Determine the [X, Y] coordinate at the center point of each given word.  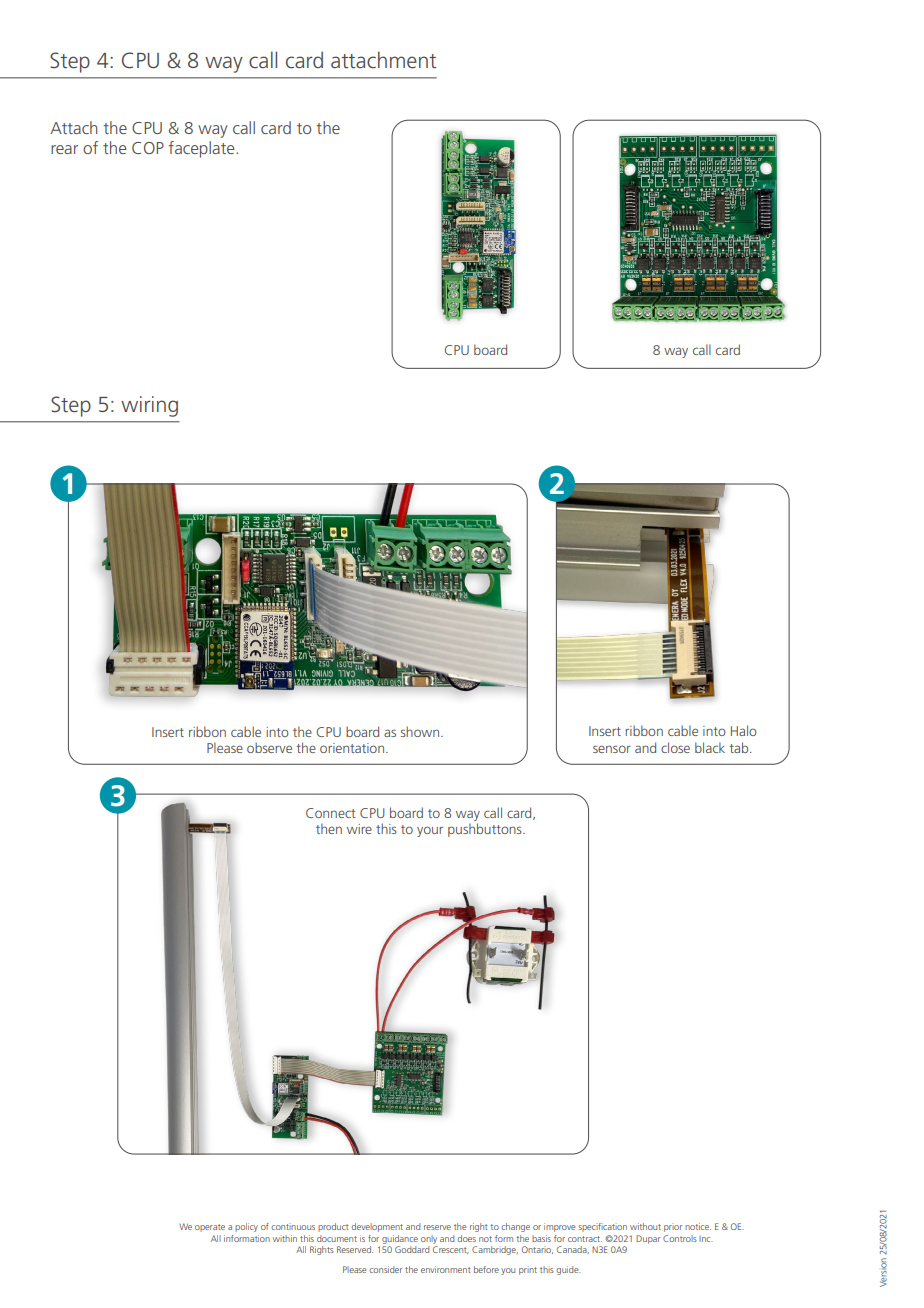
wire [359, 829]
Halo [744, 730]
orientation [353, 748]
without [645, 1226]
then [329, 828]
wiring [149, 406]
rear [64, 149]
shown [421, 731]
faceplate [202, 149]
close [675, 747]
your [430, 831]
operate [210, 1228]
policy [246, 1227]
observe [269, 747]
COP [148, 148]
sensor [612, 749]
